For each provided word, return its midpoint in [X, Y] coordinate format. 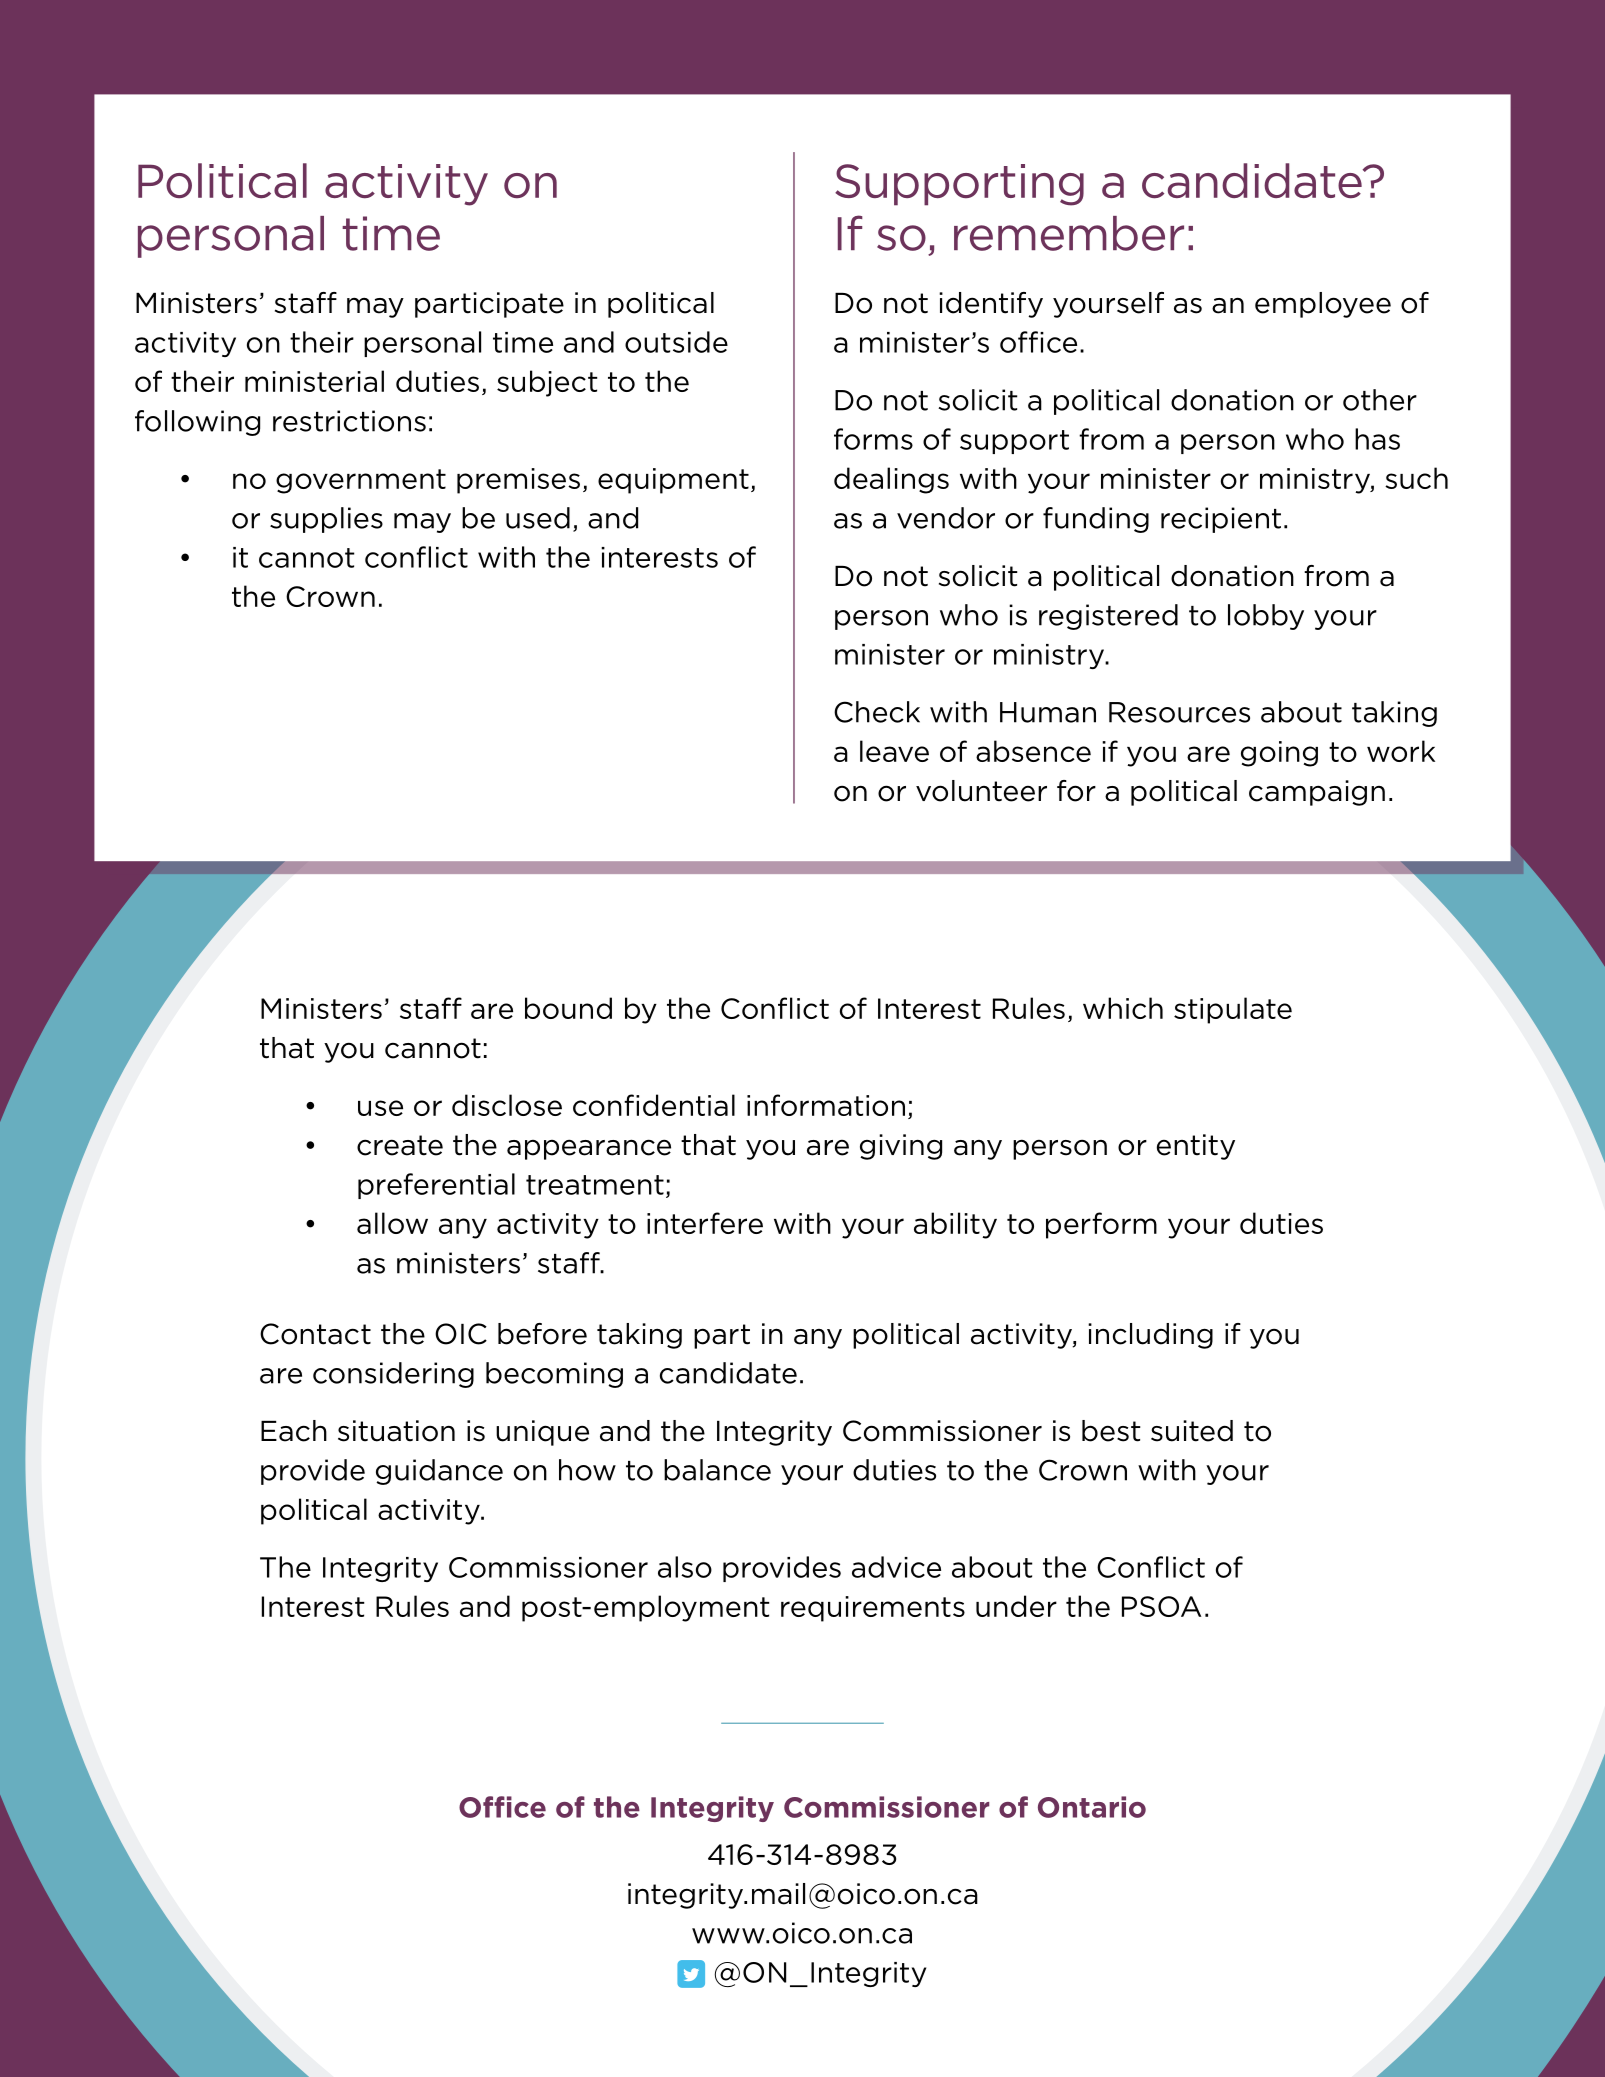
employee [1323, 305]
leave [894, 751]
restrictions [349, 421]
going [1279, 754]
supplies [326, 520]
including [1150, 1336]
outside [676, 342]
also [685, 1567]
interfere [705, 1223]
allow [392, 1223]
